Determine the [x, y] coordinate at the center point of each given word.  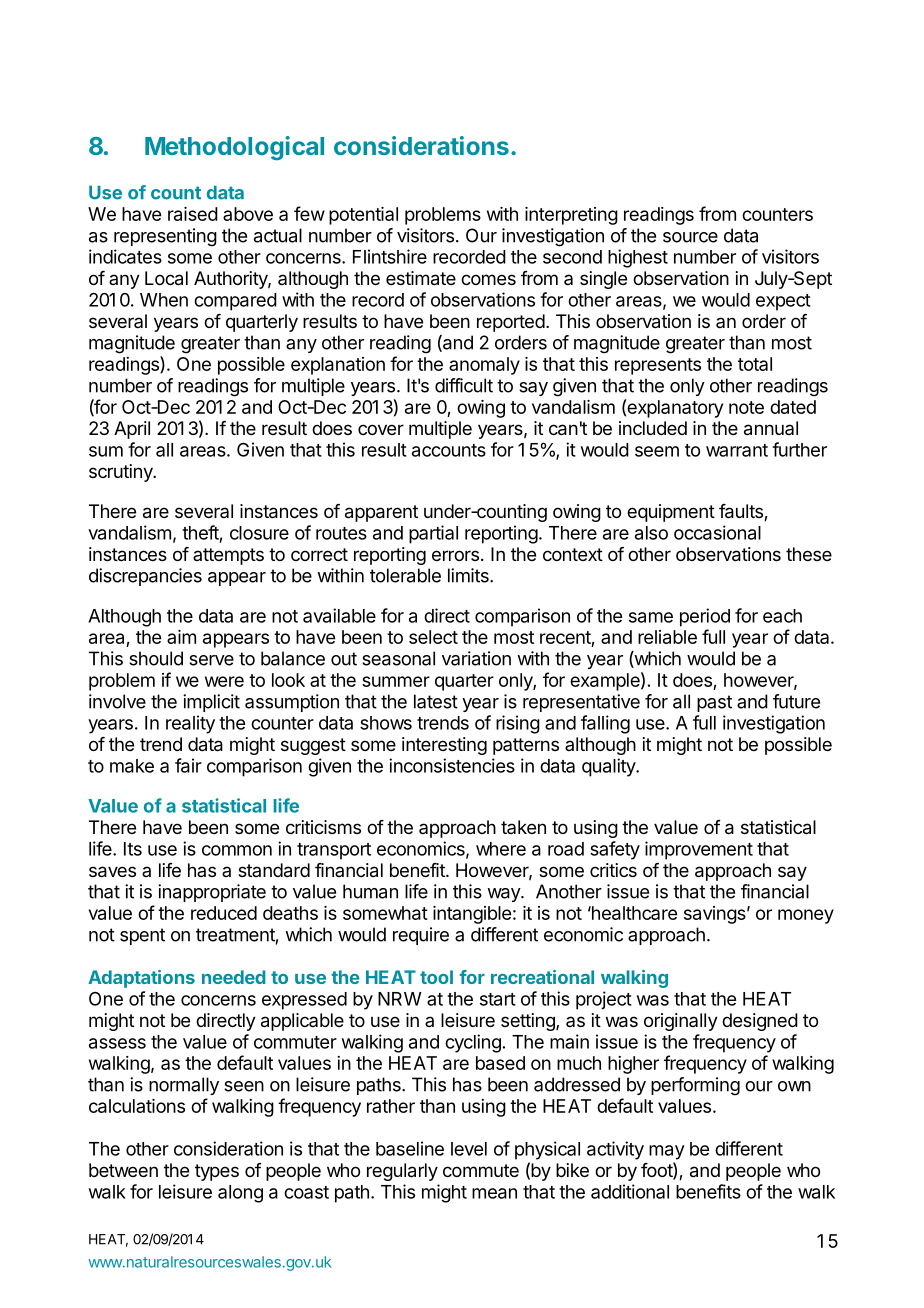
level [469, 1149]
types [217, 1172]
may [667, 1152]
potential [363, 216]
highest [638, 258]
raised [193, 214]
